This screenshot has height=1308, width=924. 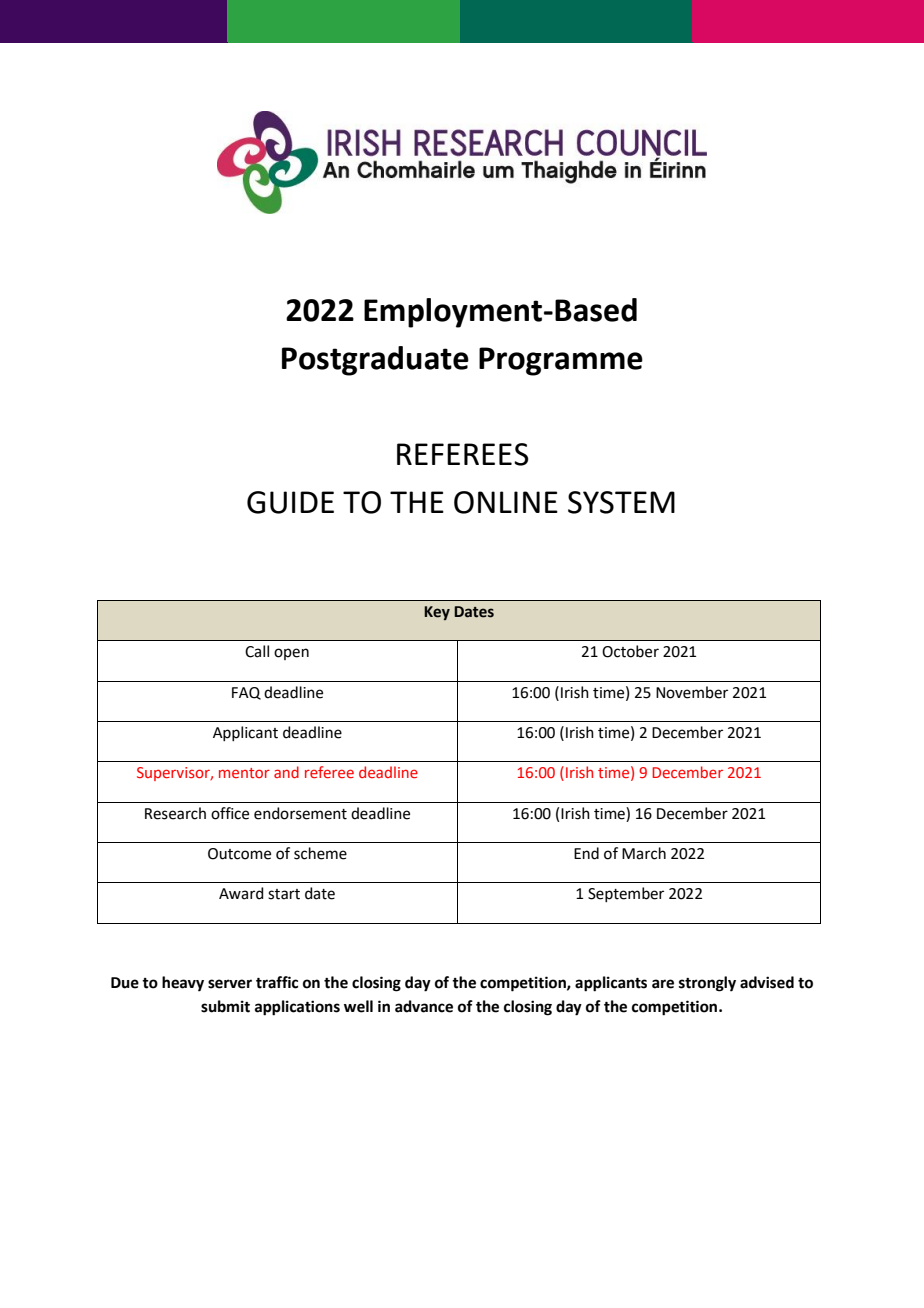 What do you see at coordinates (630, 651) in the screenshot?
I see `October` at bounding box center [630, 651].
